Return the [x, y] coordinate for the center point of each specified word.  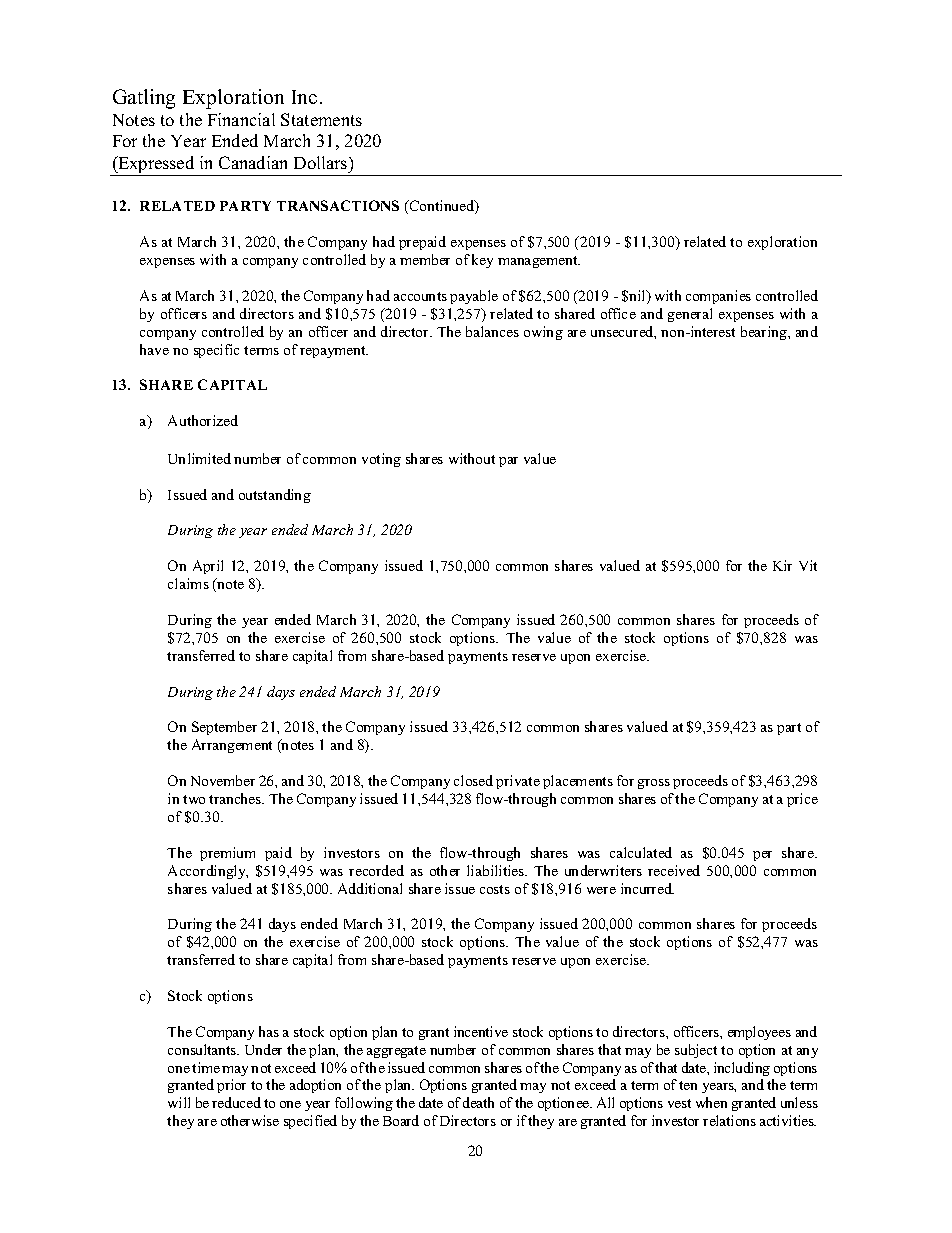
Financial [241, 119]
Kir [782, 565]
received [674, 870]
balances [492, 331]
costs [495, 889]
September [224, 728]
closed [473, 780]
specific [216, 351]
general [690, 315]
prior [231, 1086]
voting [381, 460]
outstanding [275, 496]
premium [227, 854]
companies [718, 297]
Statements [321, 119]
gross [654, 784]
